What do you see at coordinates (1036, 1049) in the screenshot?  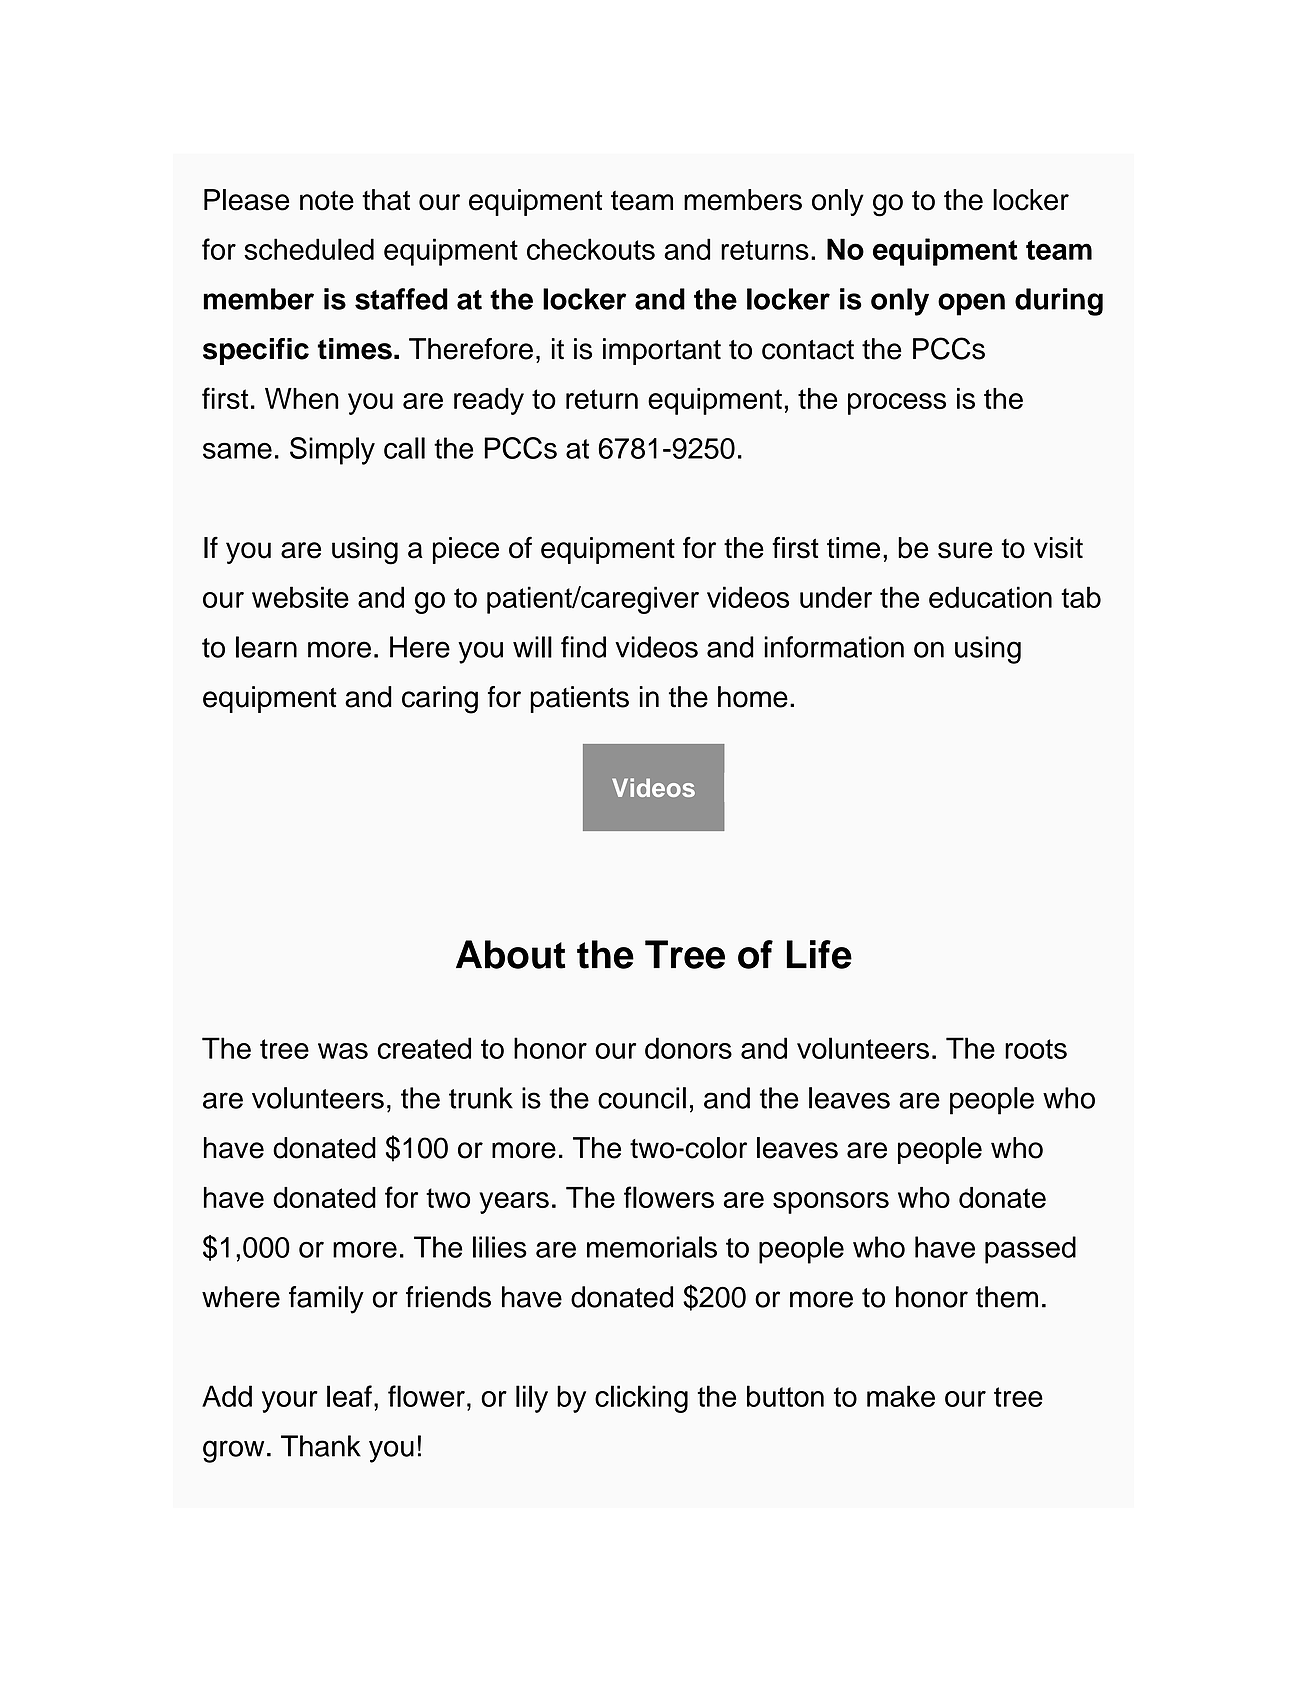 I see `roots` at bounding box center [1036, 1049].
